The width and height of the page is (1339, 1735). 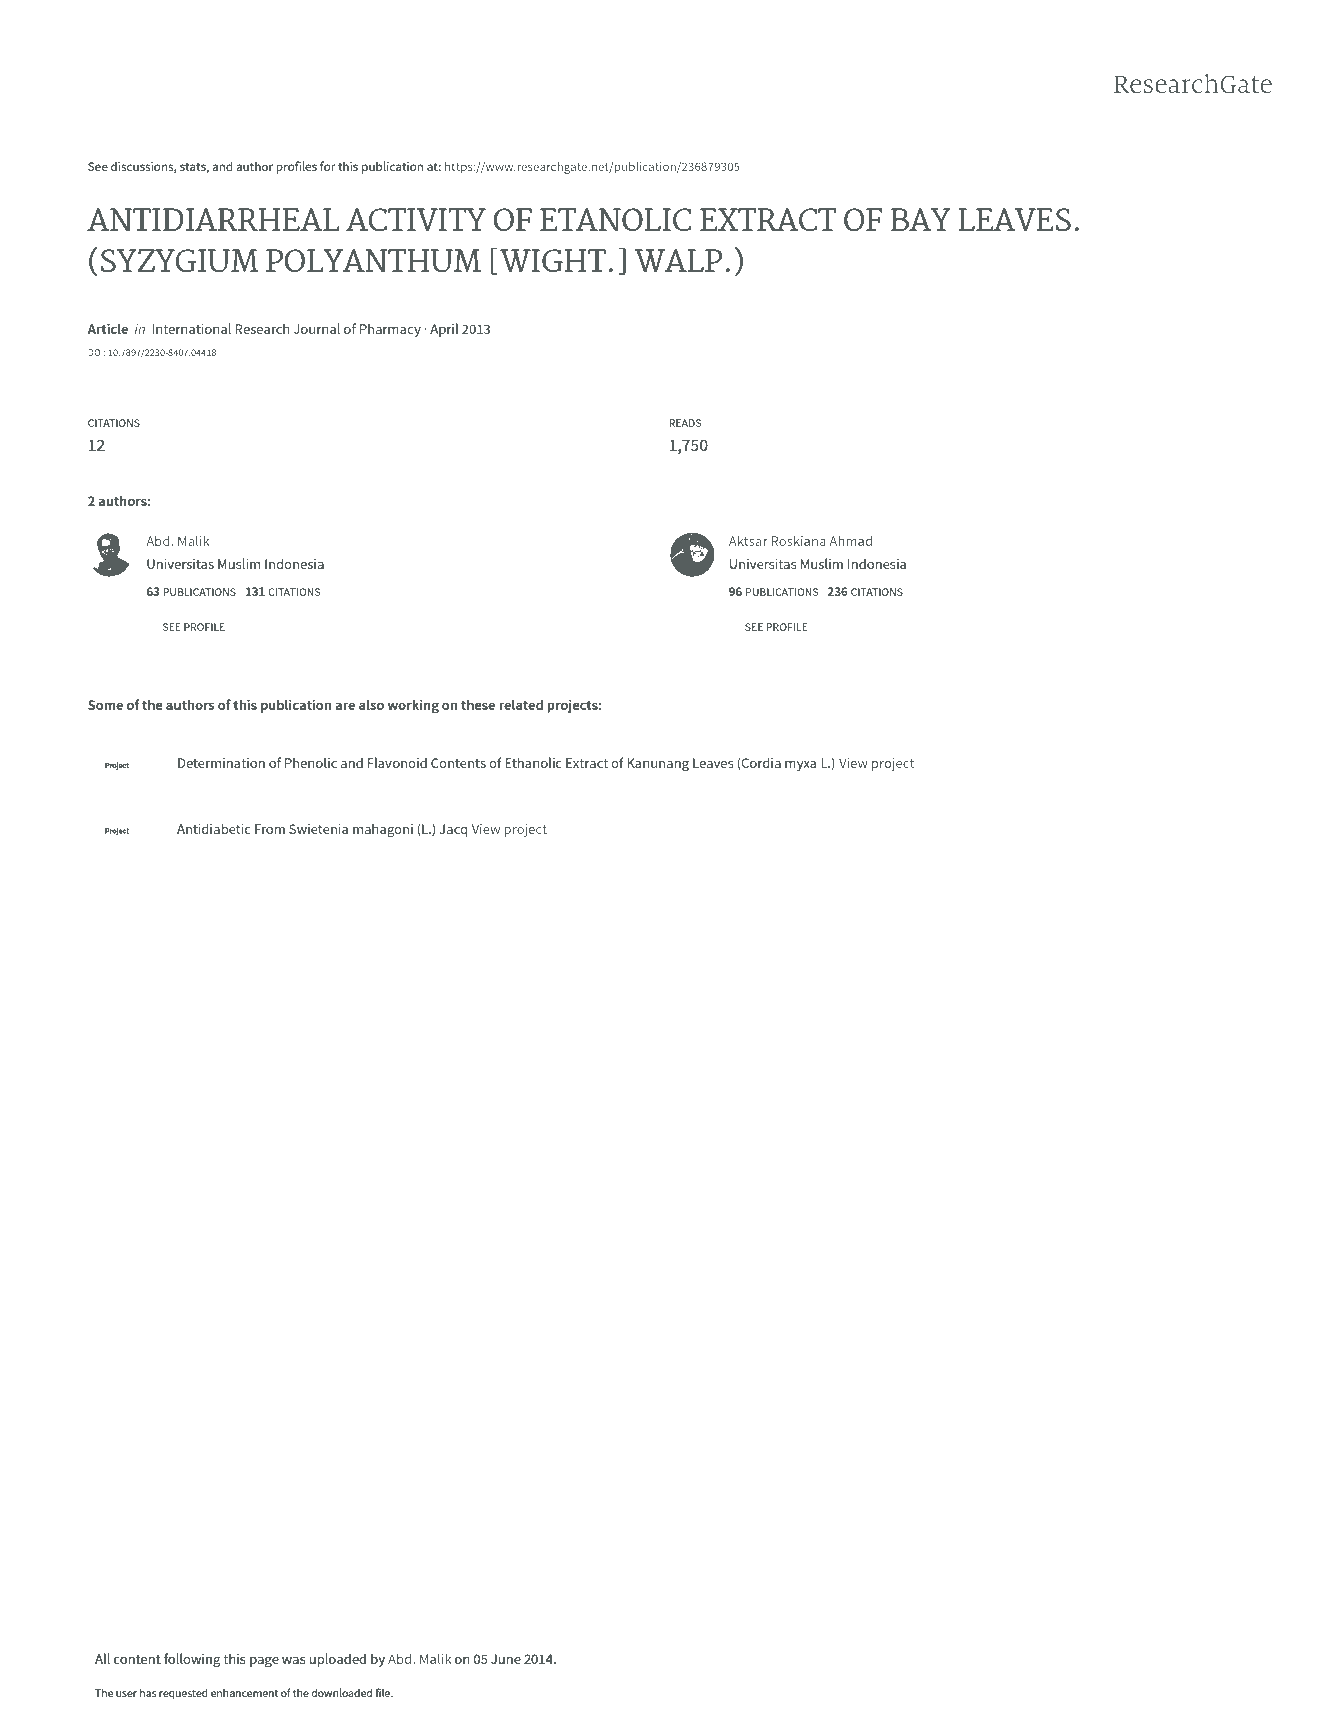 What do you see at coordinates (533, 762) in the page?
I see `Ethanolic` at bounding box center [533, 762].
